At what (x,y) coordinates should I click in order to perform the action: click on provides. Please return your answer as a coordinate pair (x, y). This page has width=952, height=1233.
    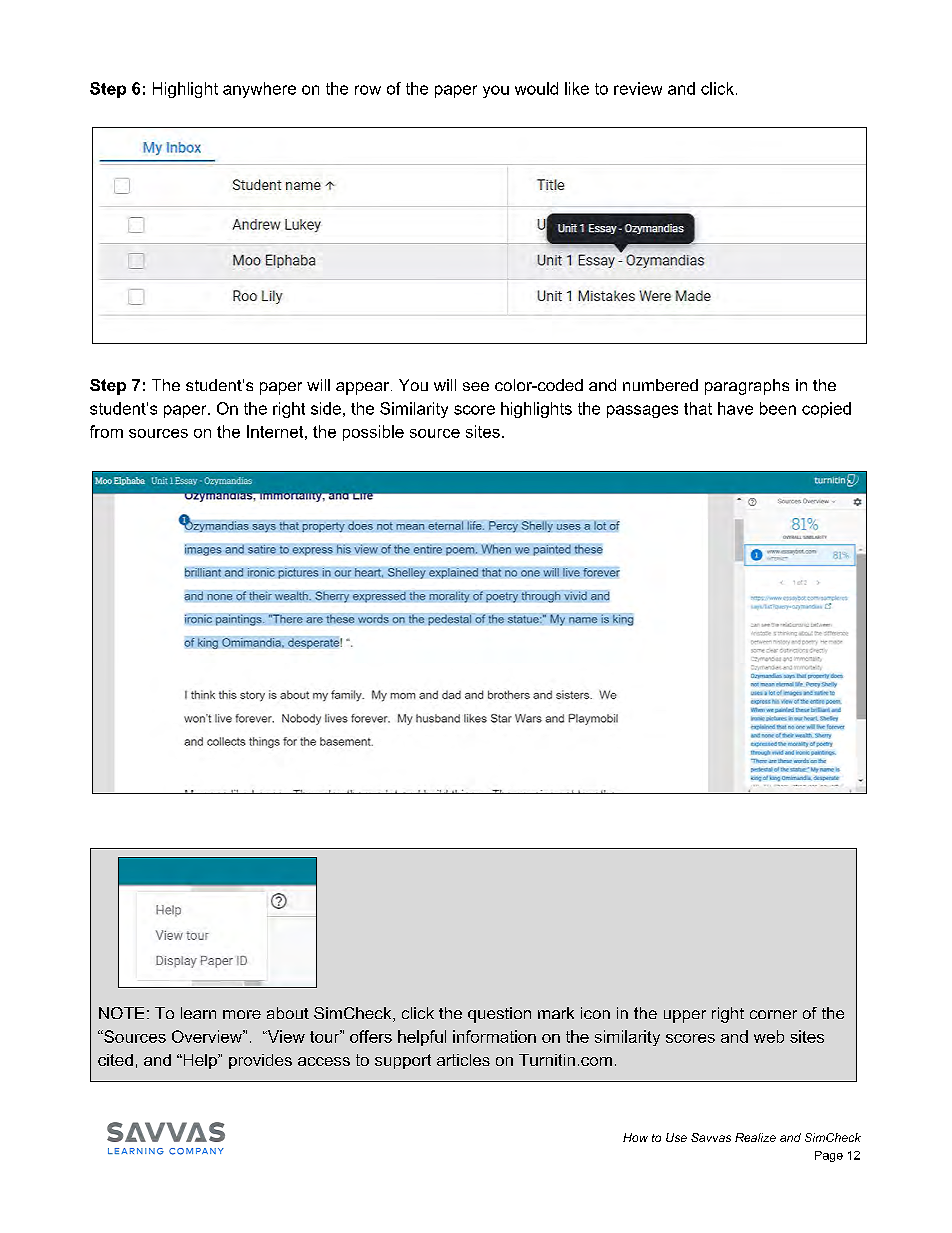
    Looking at the image, I should click on (260, 1061).
